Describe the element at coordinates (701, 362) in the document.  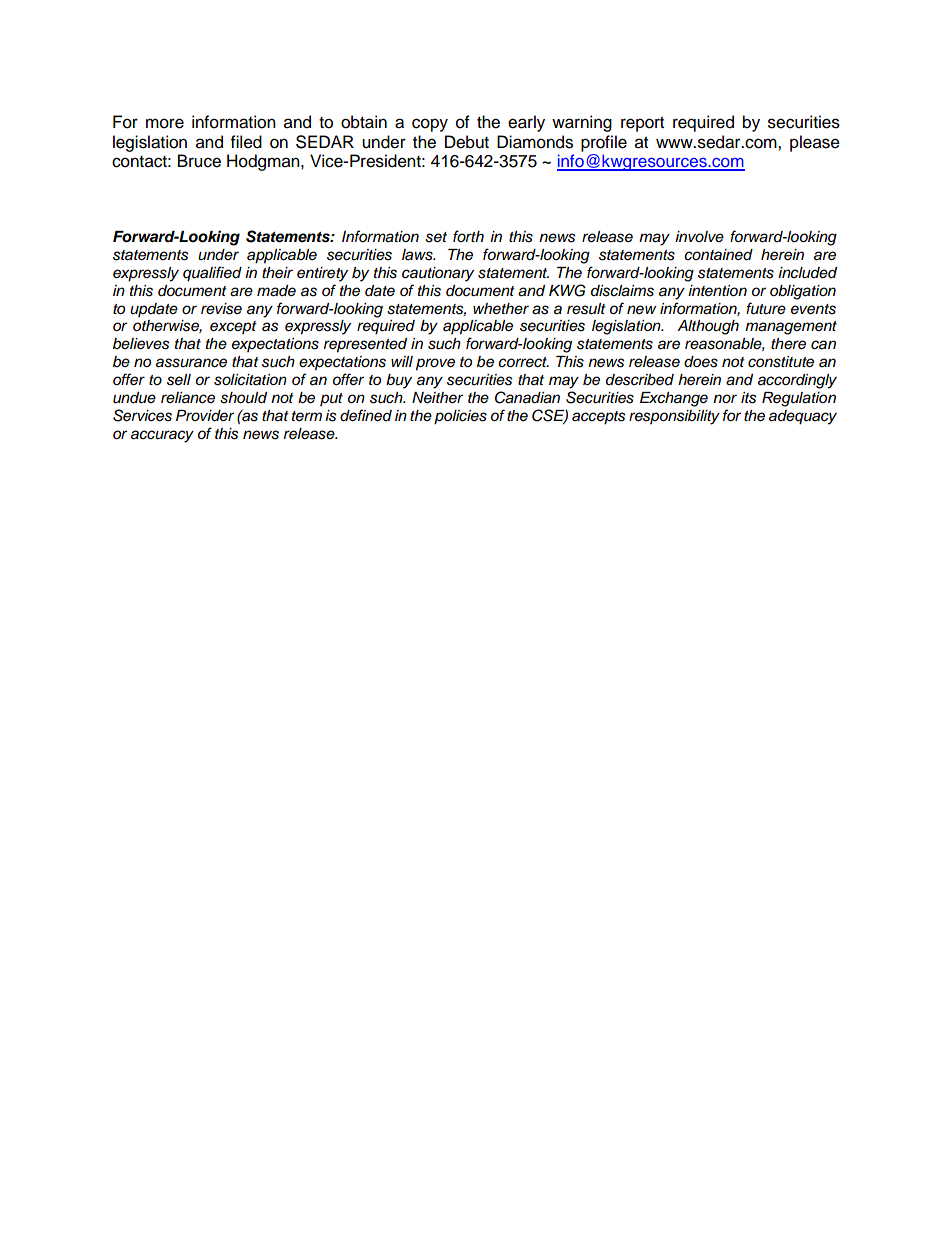
I see `does` at that location.
